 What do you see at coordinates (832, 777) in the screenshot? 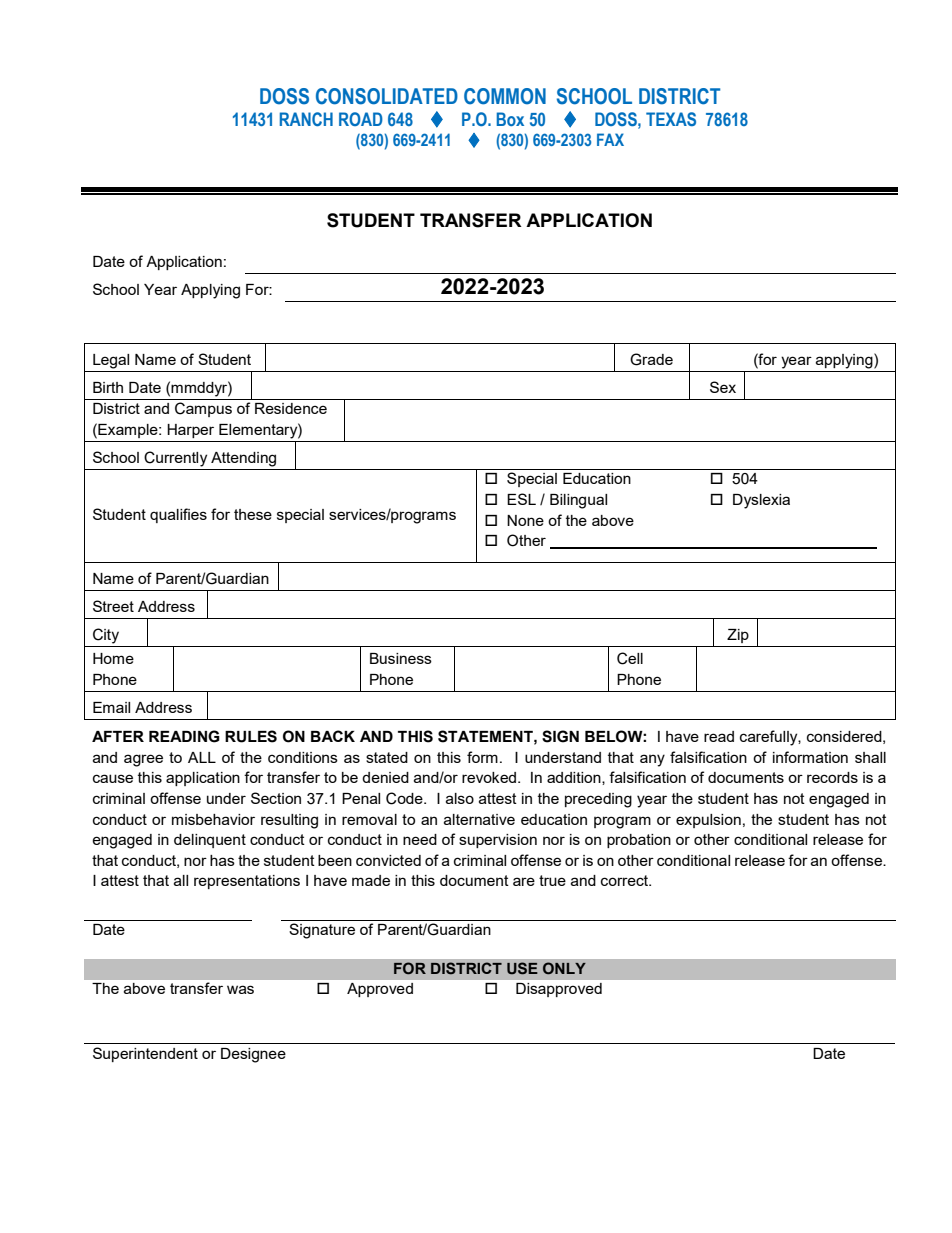
I see `records` at bounding box center [832, 777].
